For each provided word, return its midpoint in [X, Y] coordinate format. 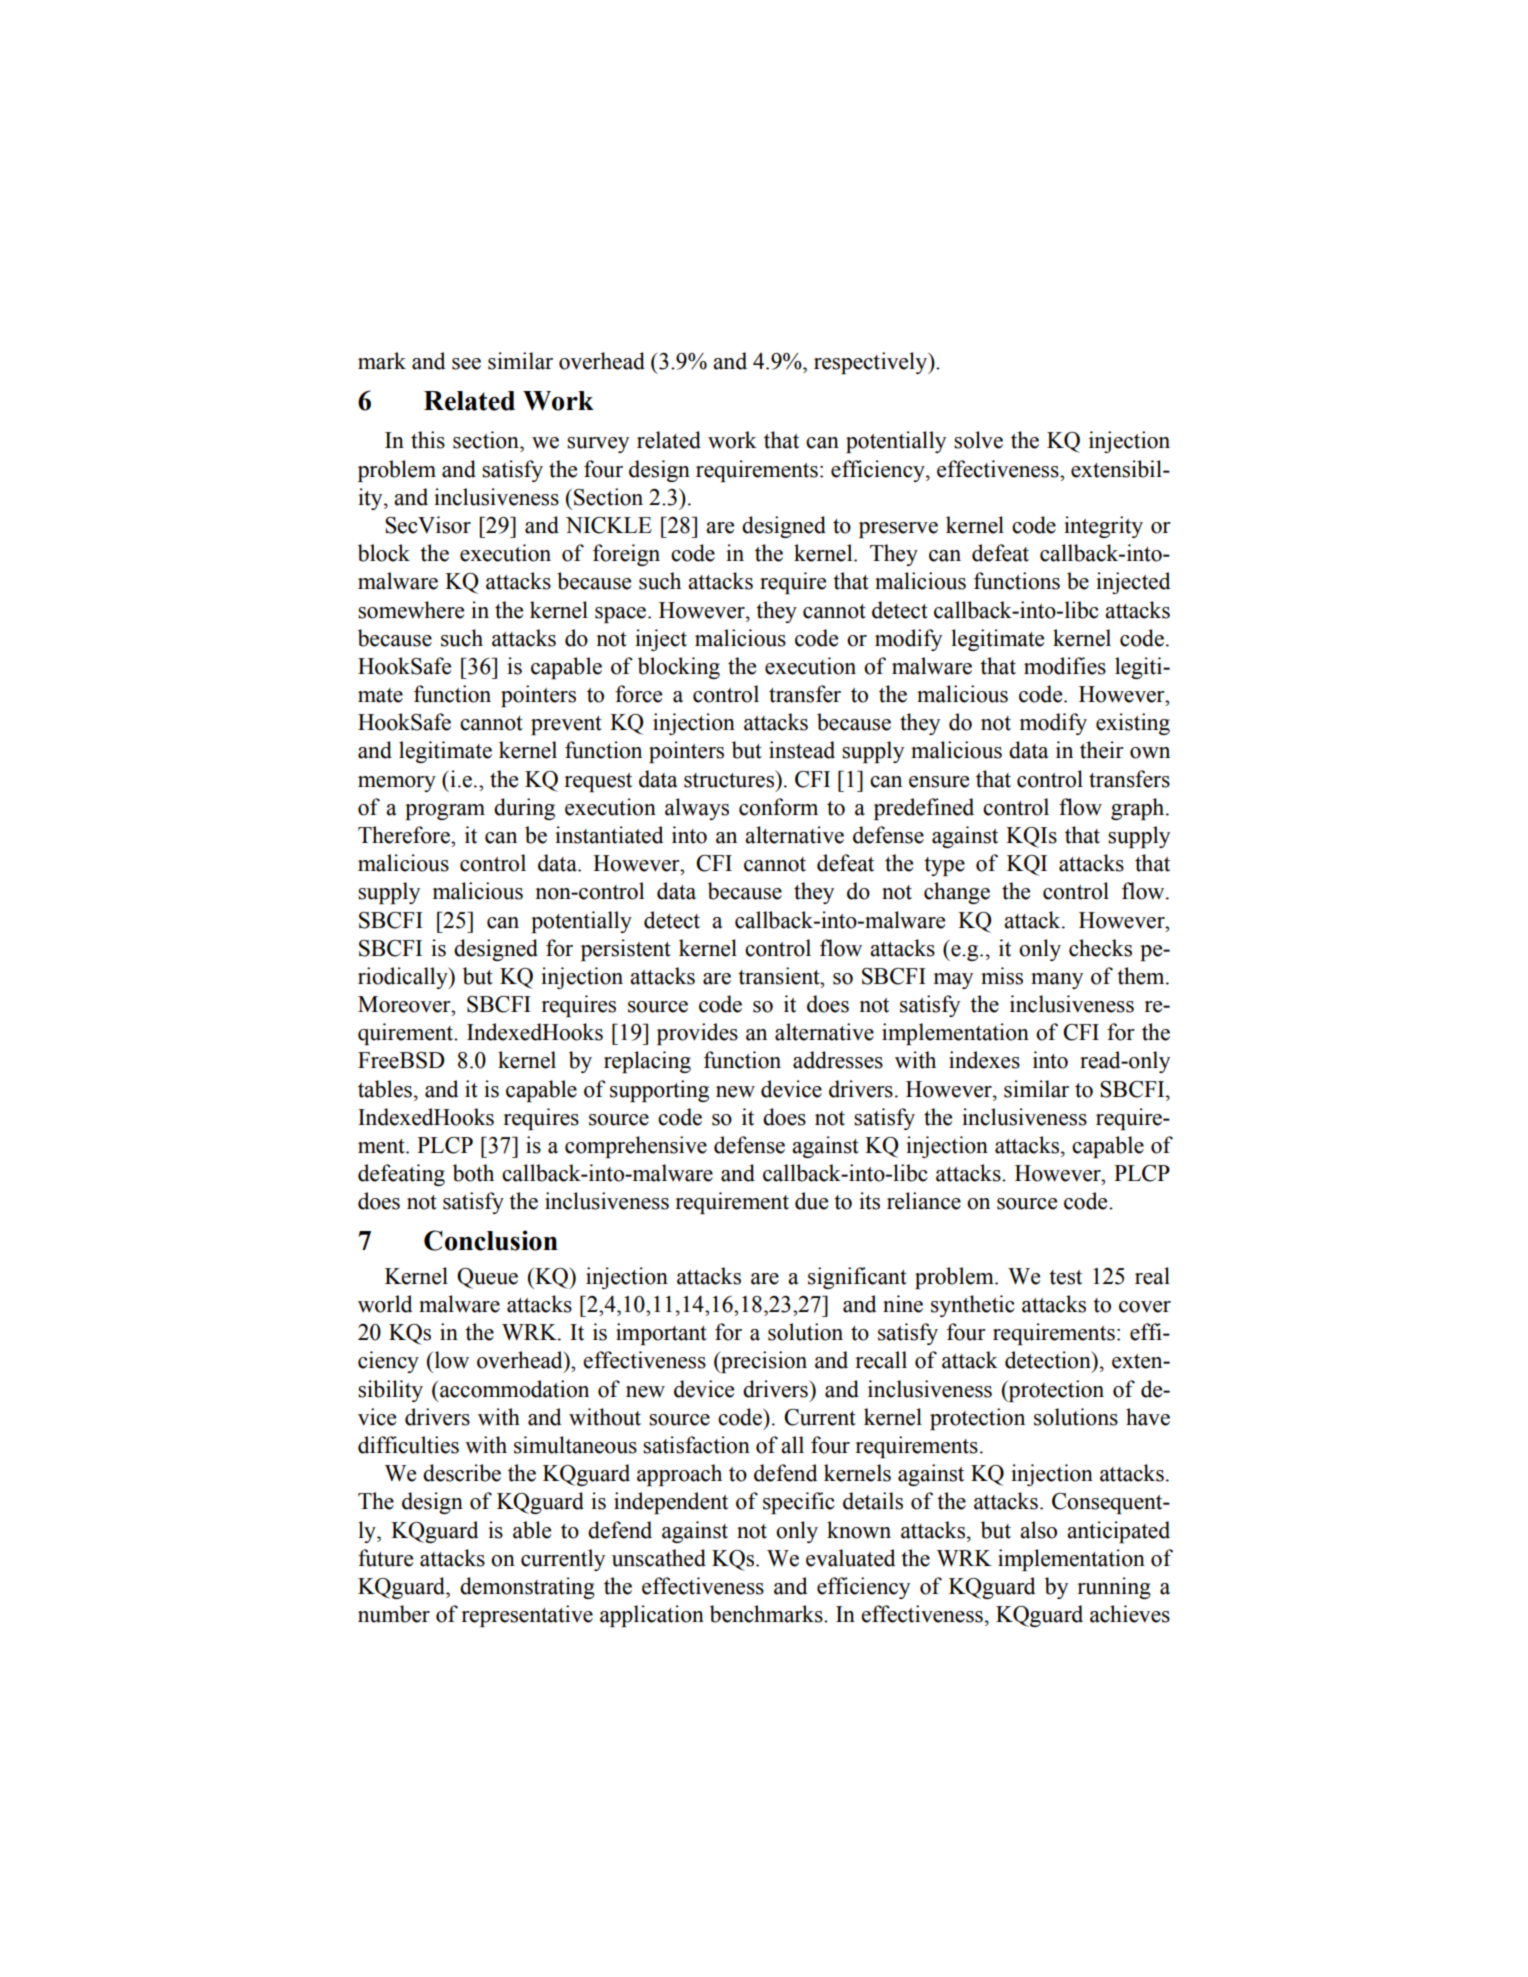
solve [978, 440]
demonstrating [527, 1588]
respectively [872, 363]
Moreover [405, 1004]
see [466, 364]
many [1057, 981]
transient [780, 976]
